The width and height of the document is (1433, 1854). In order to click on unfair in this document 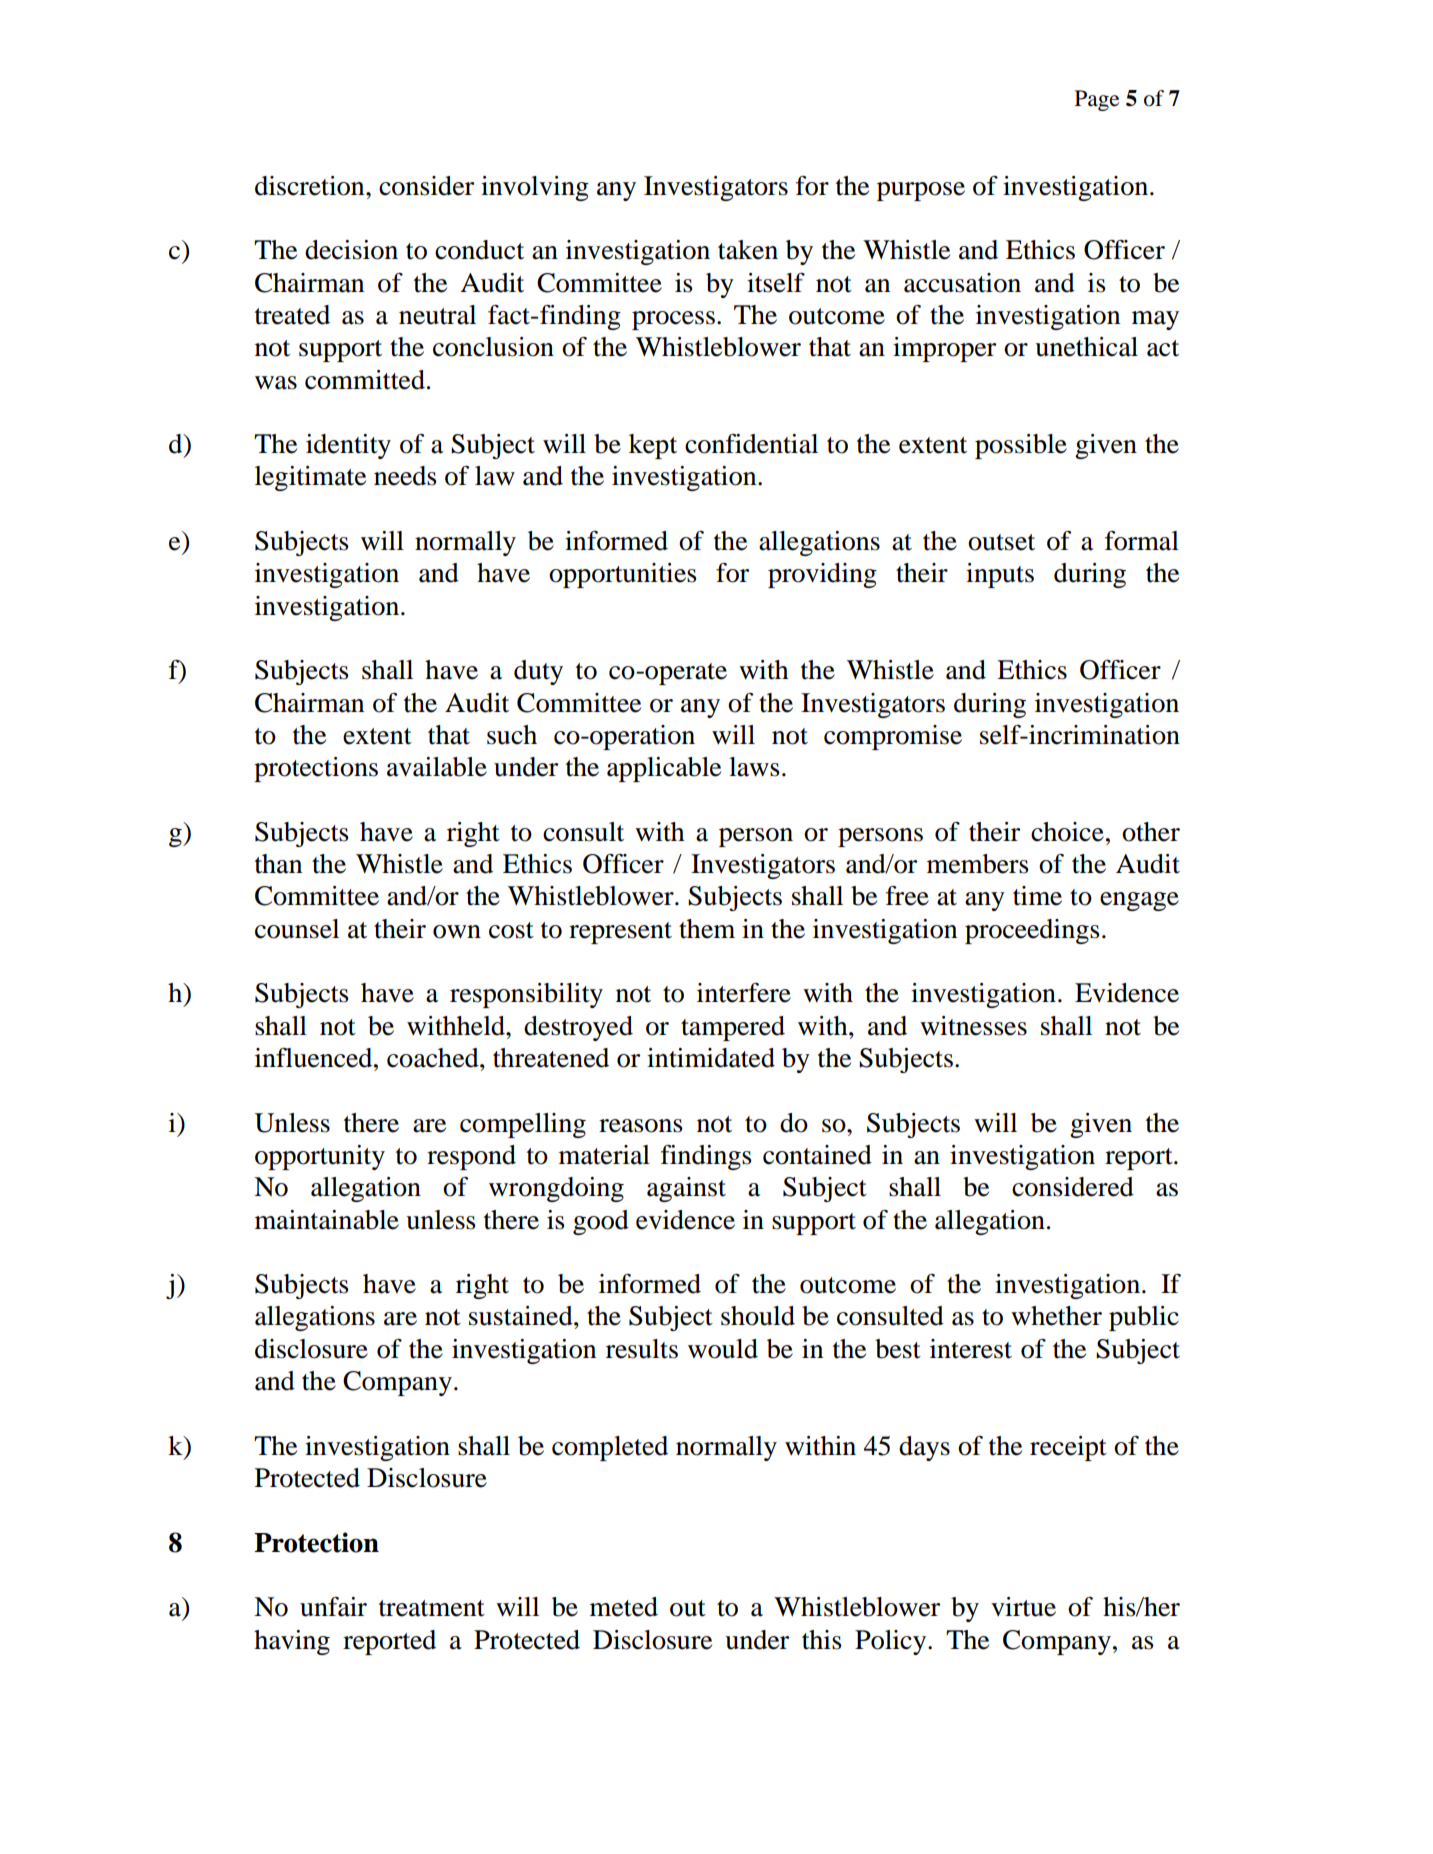, I will do `click(333, 1607)`.
